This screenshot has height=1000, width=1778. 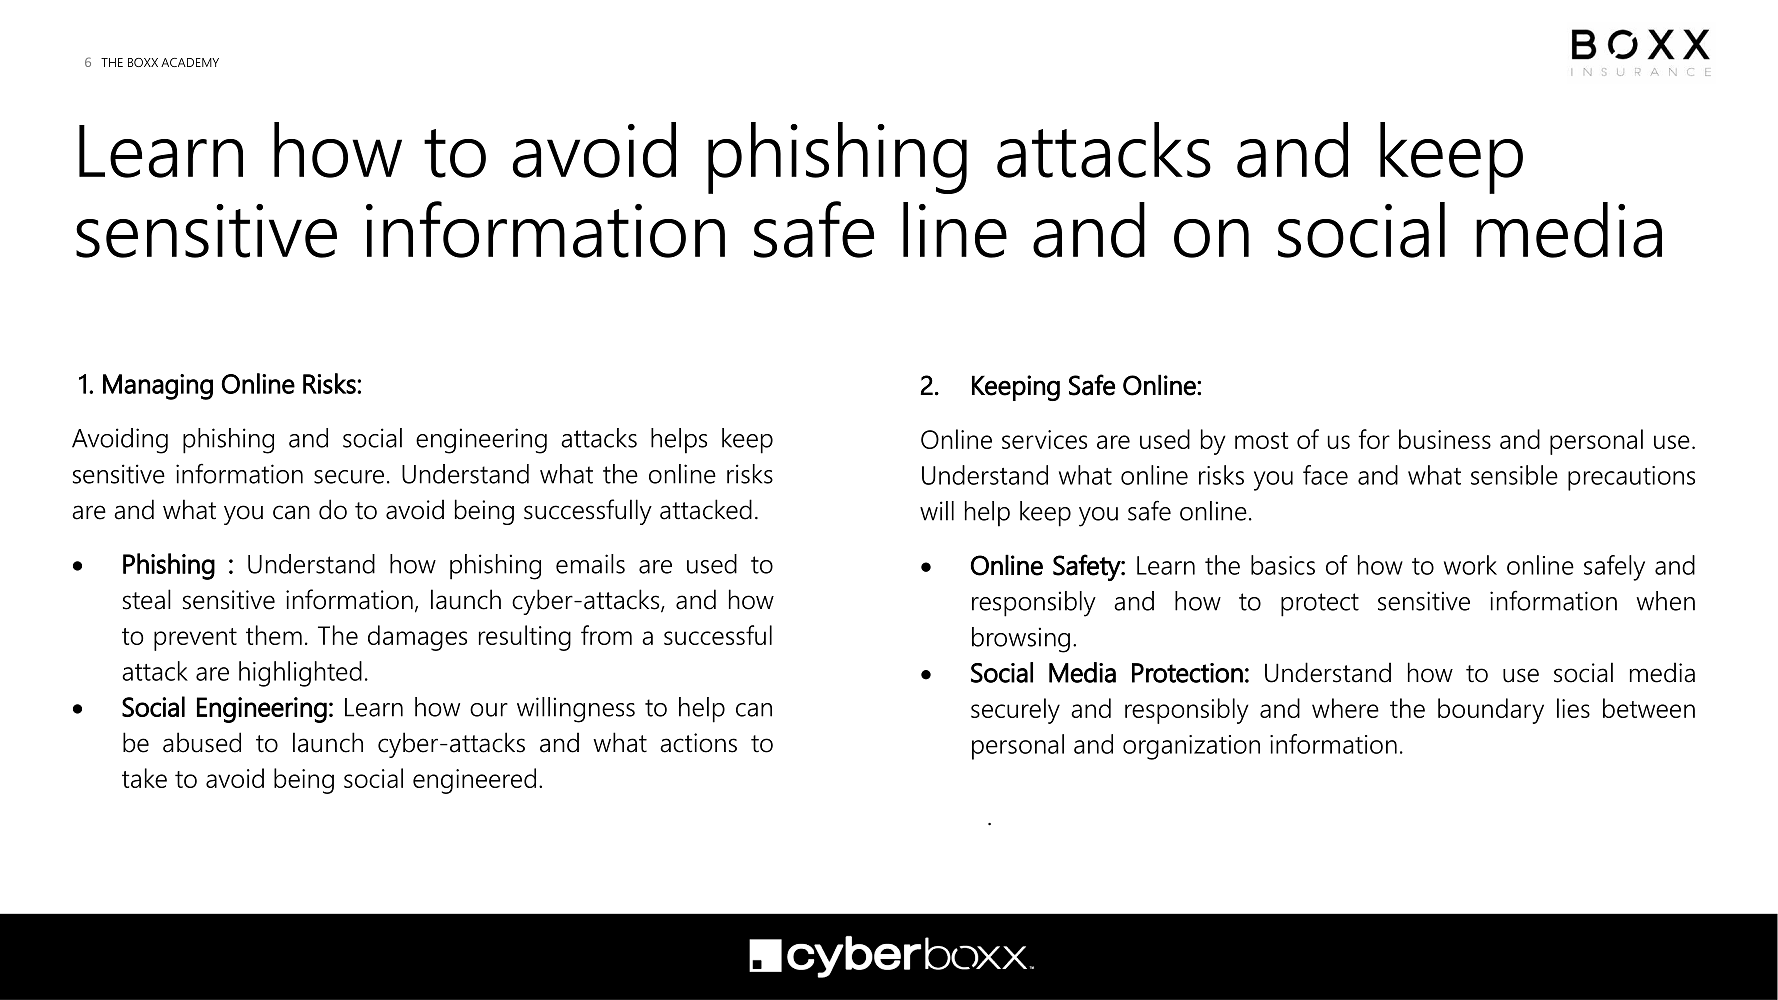 What do you see at coordinates (1261, 440) in the screenshot?
I see `most` at bounding box center [1261, 440].
